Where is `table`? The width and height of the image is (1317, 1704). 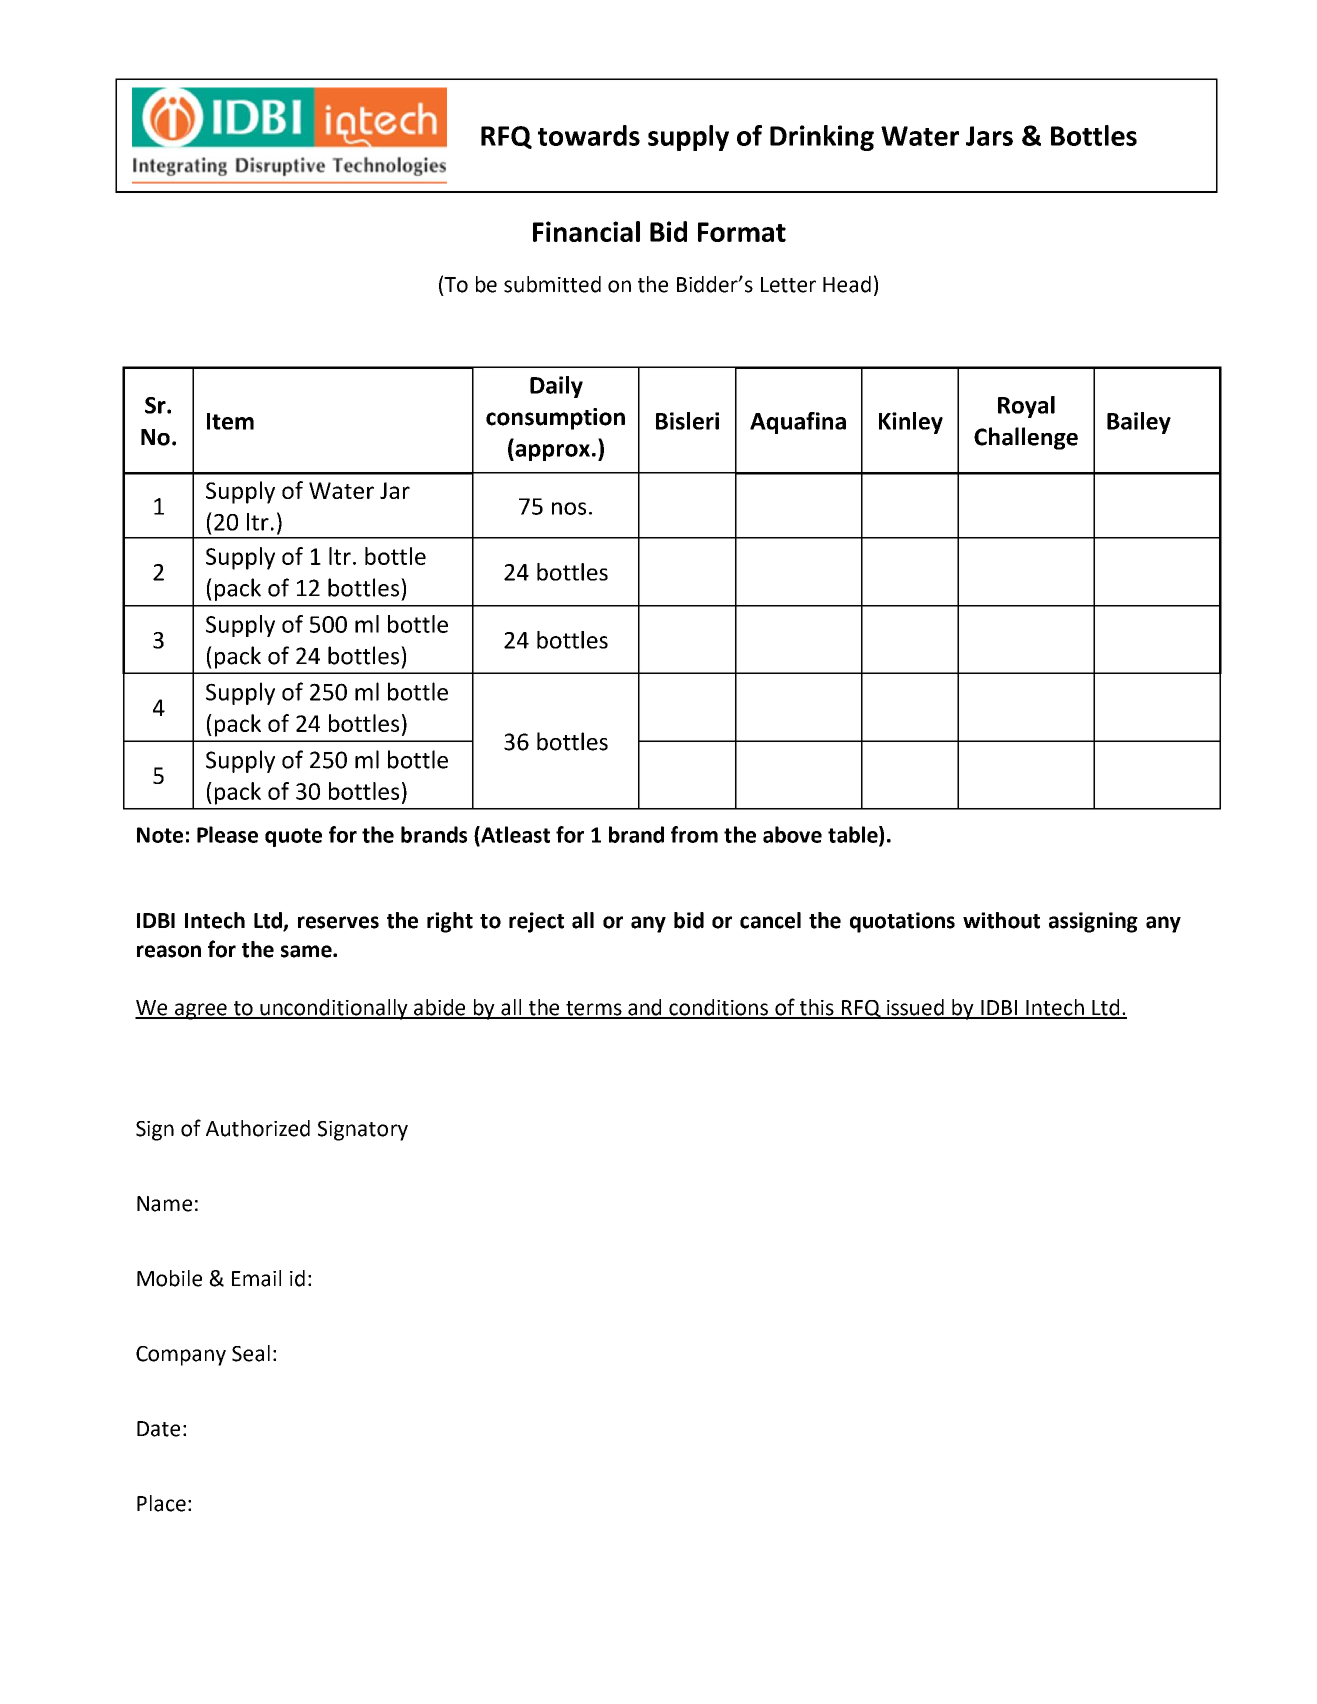 table is located at coordinates (854, 835).
